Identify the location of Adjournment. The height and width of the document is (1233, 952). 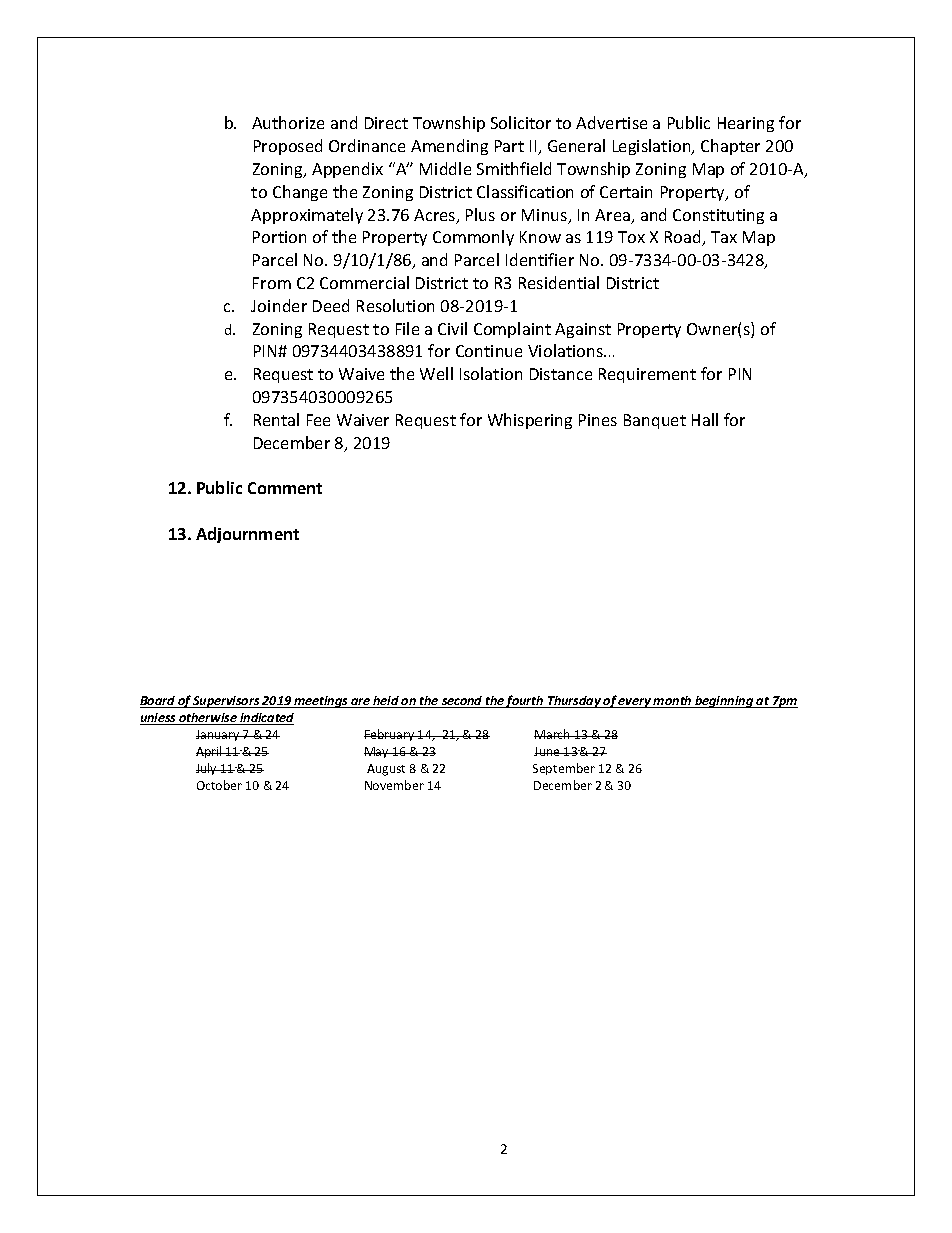
(247, 535).
